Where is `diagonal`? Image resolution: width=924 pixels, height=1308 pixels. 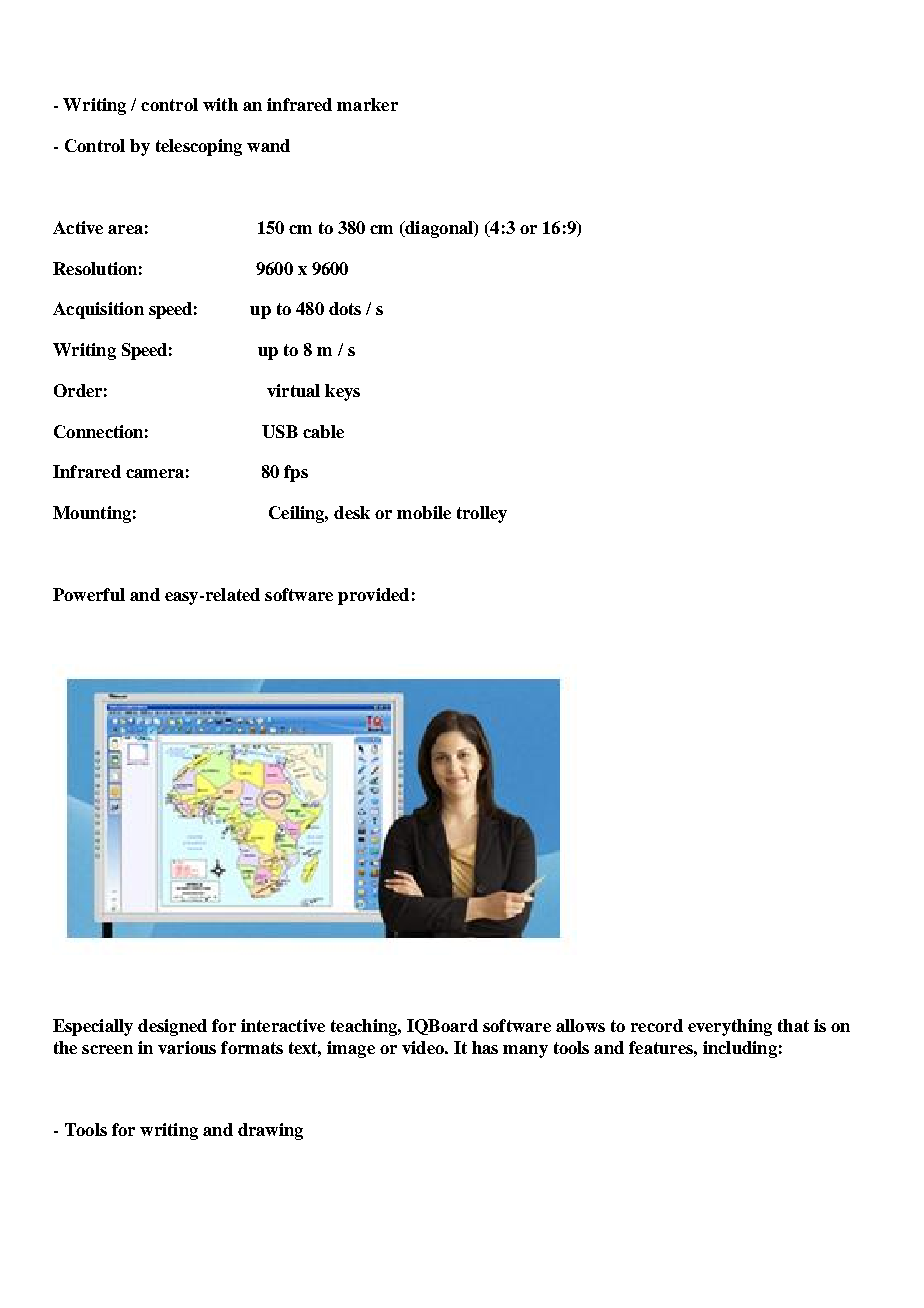
diagonal is located at coordinates (439, 229).
